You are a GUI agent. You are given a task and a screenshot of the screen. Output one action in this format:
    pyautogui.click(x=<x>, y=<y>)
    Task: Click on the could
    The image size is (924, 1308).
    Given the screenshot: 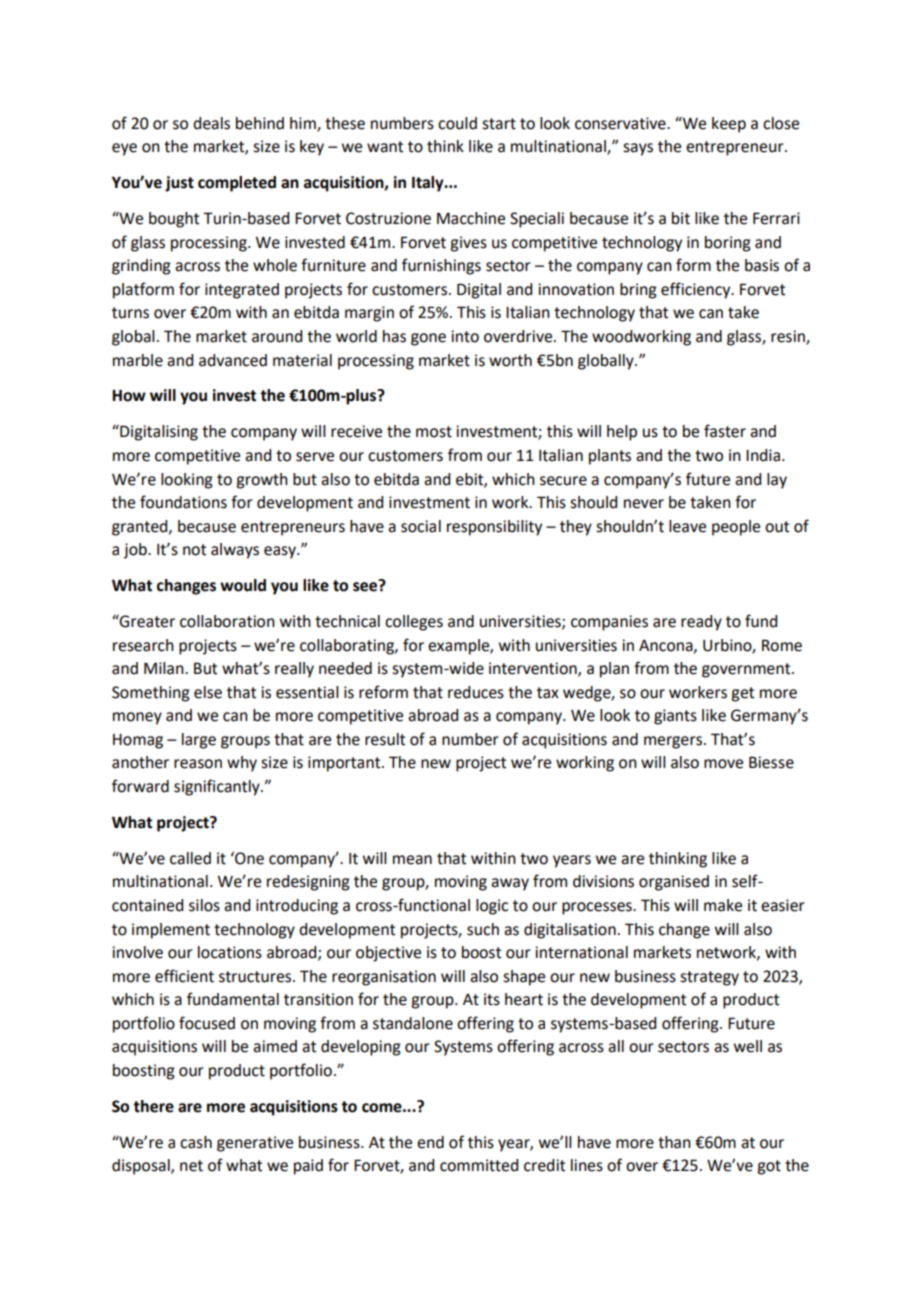 What is the action you would take?
    pyautogui.click(x=457, y=123)
